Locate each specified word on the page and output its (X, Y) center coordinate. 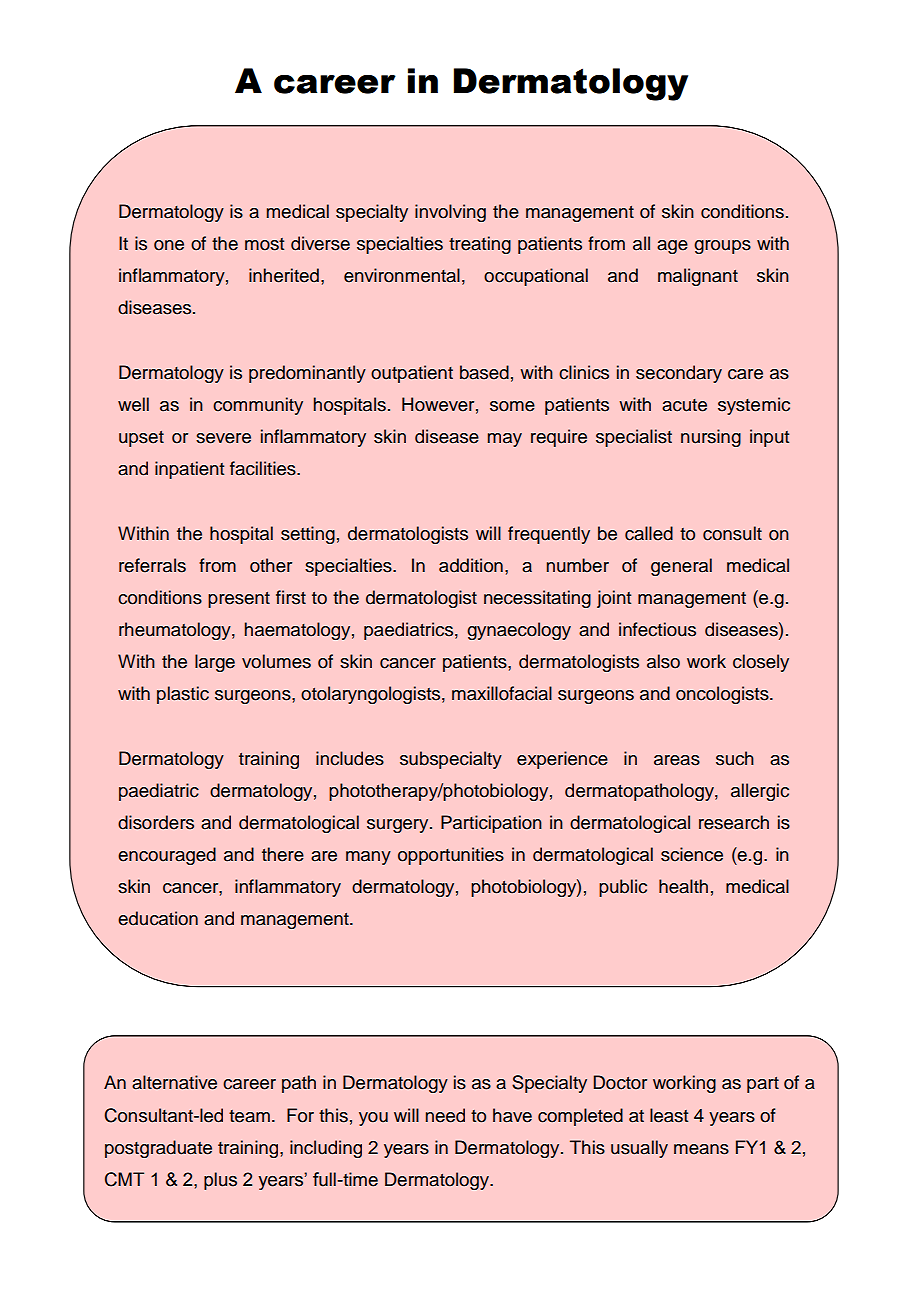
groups (722, 247)
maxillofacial (502, 693)
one (169, 245)
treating (480, 245)
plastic (183, 695)
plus (220, 1181)
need (445, 1115)
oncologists (723, 695)
